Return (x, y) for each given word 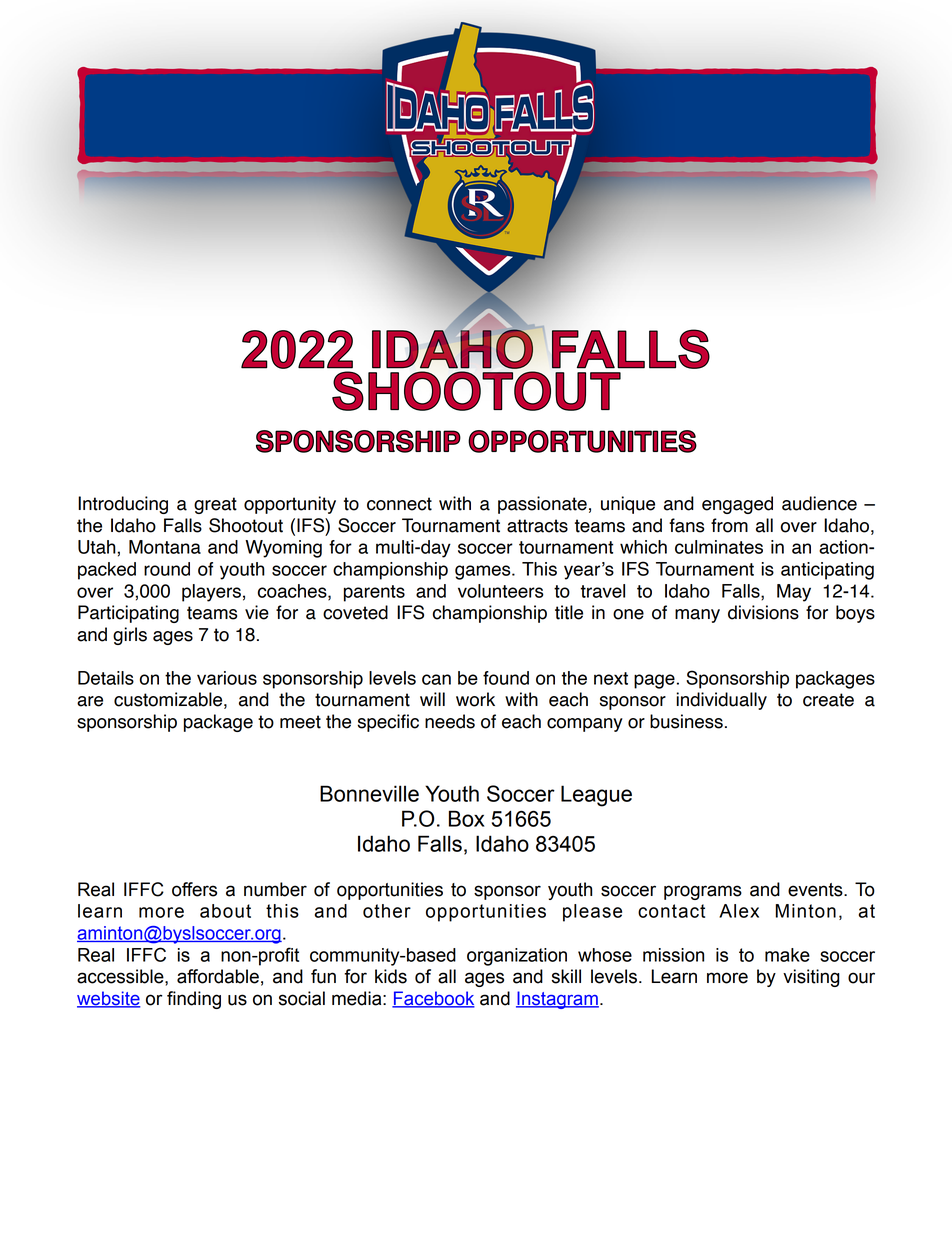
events (816, 890)
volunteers (501, 591)
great (215, 505)
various (227, 678)
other (387, 911)
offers (194, 889)
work (475, 699)
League (596, 796)
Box (467, 818)
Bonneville (369, 793)
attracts (537, 526)
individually (721, 701)
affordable (218, 976)
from (729, 525)
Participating (128, 614)
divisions (763, 612)
